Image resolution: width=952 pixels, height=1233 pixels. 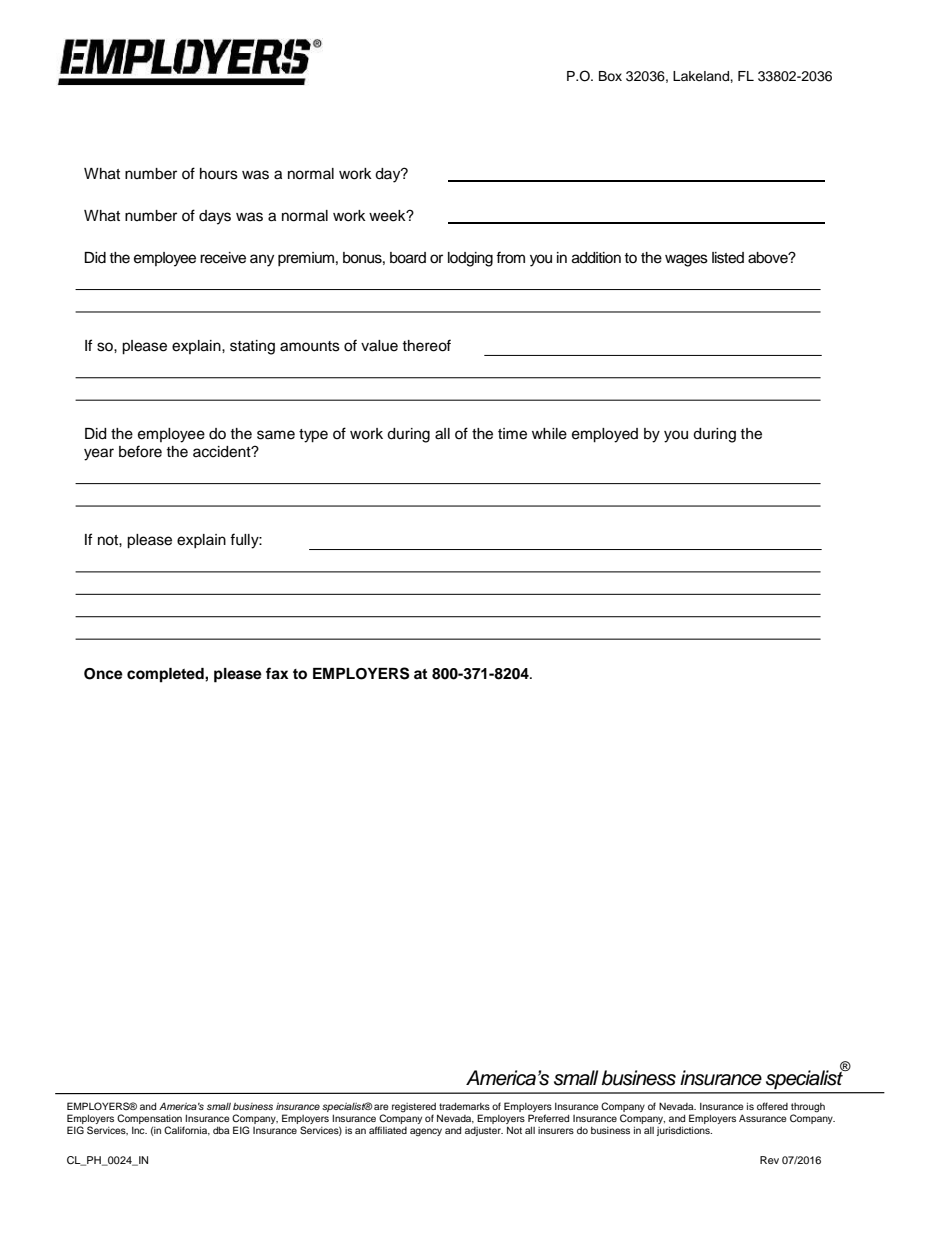 What do you see at coordinates (219, 174) in the document?
I see `hours` at bounding box center [219, 174].
